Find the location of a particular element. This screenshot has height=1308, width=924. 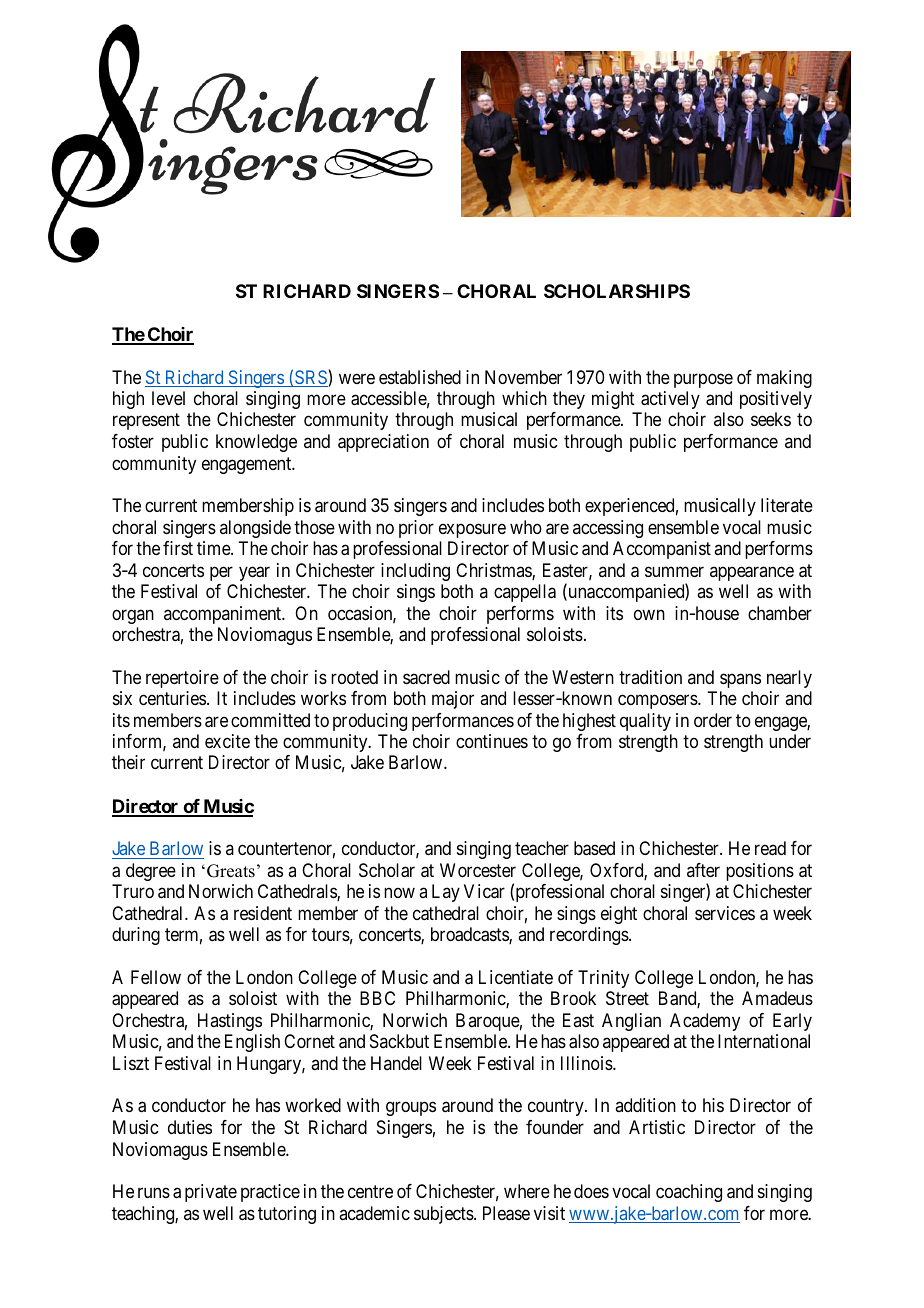

read is located at coordinates (770, 848).
